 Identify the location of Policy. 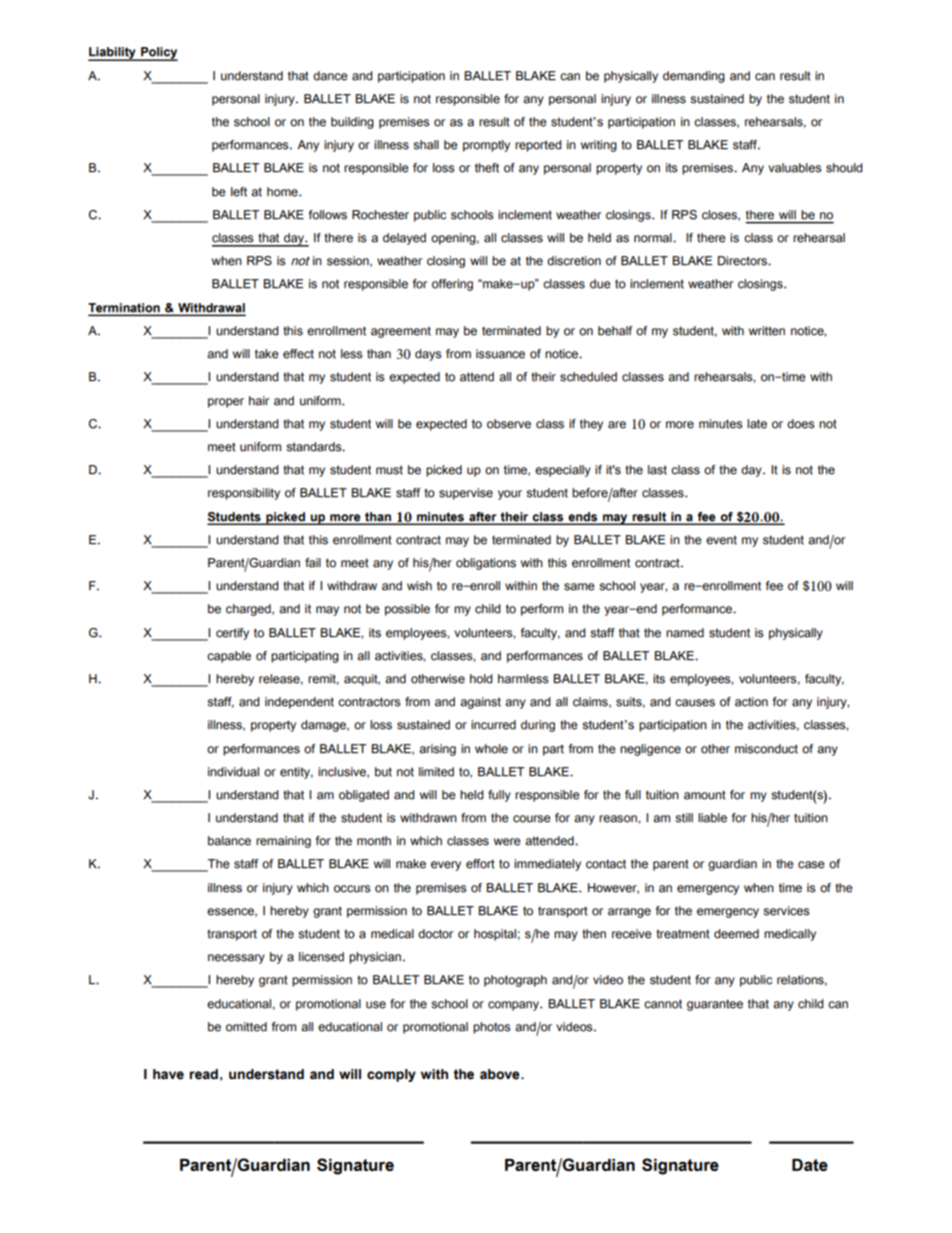
(158, 54).
